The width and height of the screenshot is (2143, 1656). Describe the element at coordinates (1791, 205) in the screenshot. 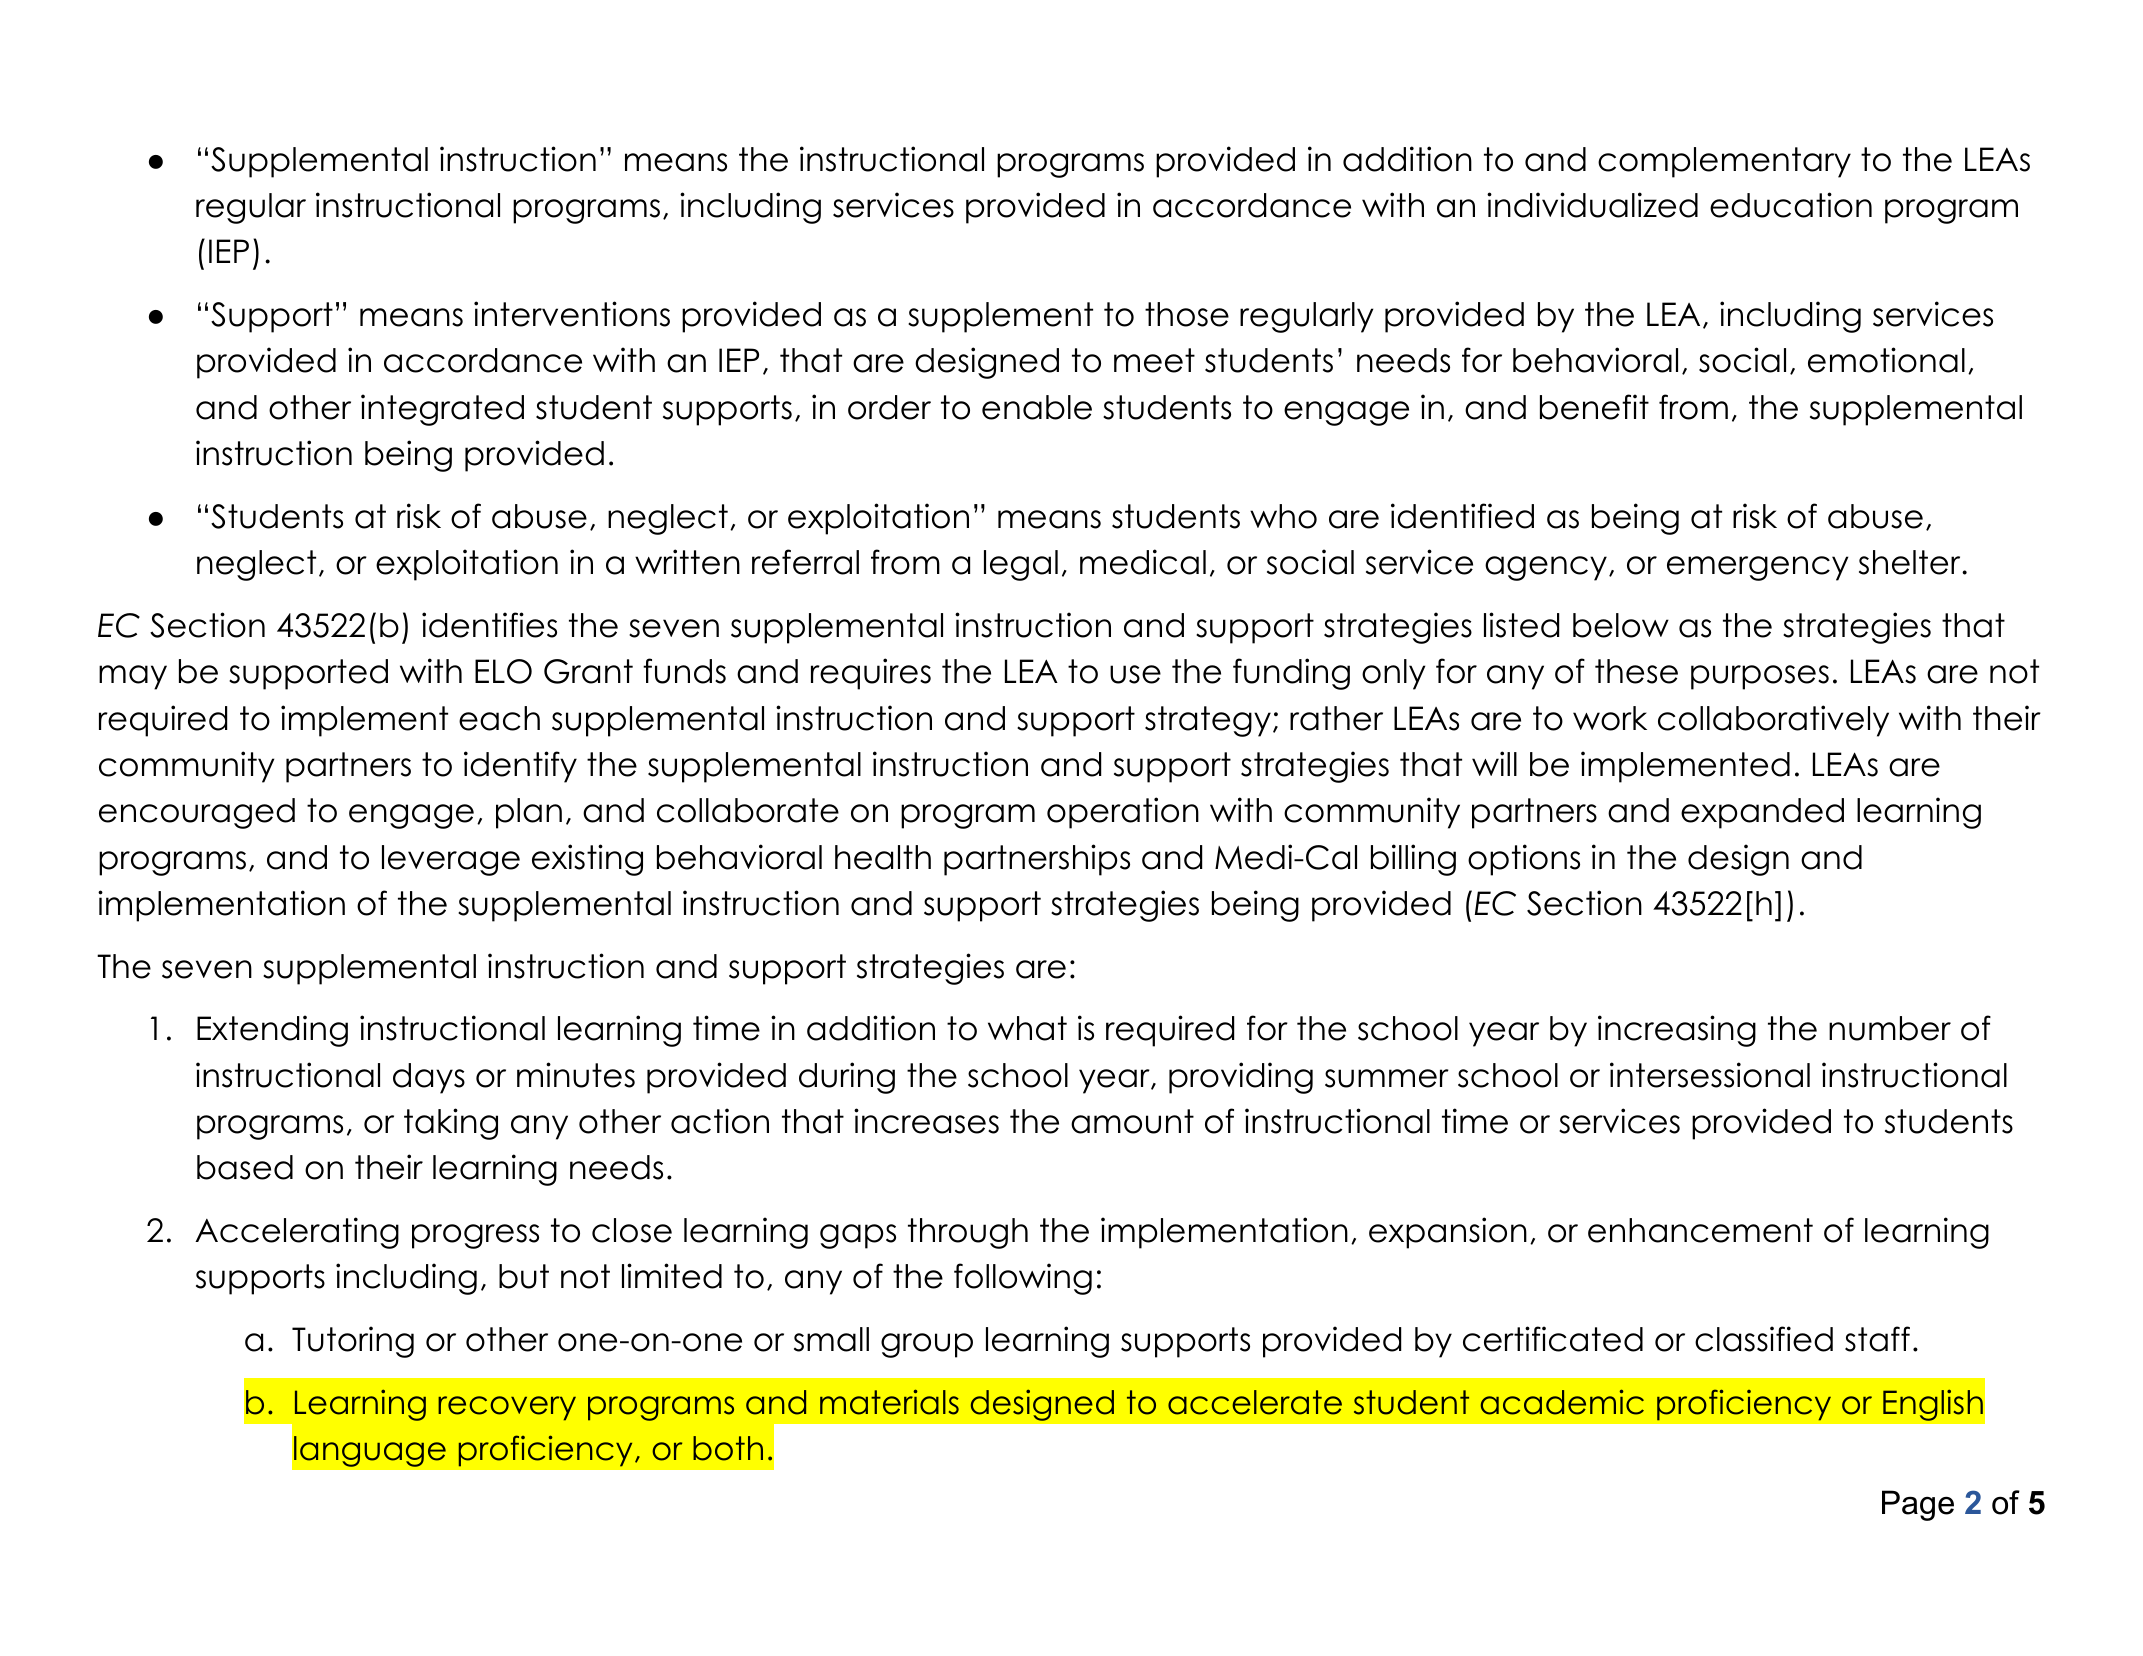

I see `education` at that location.
